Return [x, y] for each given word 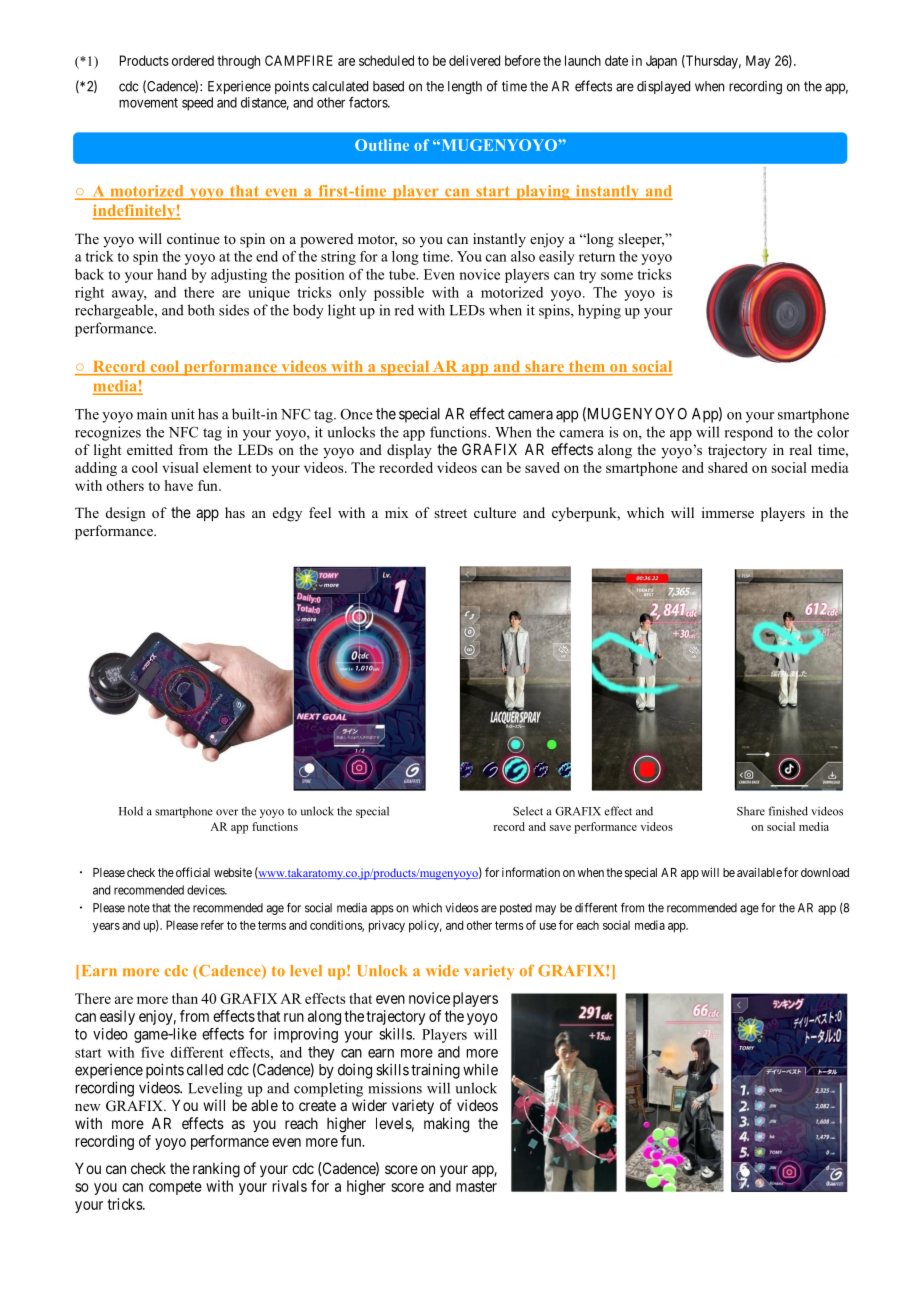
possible [399, 294]
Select [528, 811]
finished [788, 811]
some [617, 276]
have [179, 485]
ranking [216, 1170]
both [201, 310]
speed [197, 104]
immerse [728, 512]
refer [212, 925]
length [465, 88]
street [450, 513]
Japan [661, 62]
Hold [131, 811]
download [825, 872]
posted [516, 909]
